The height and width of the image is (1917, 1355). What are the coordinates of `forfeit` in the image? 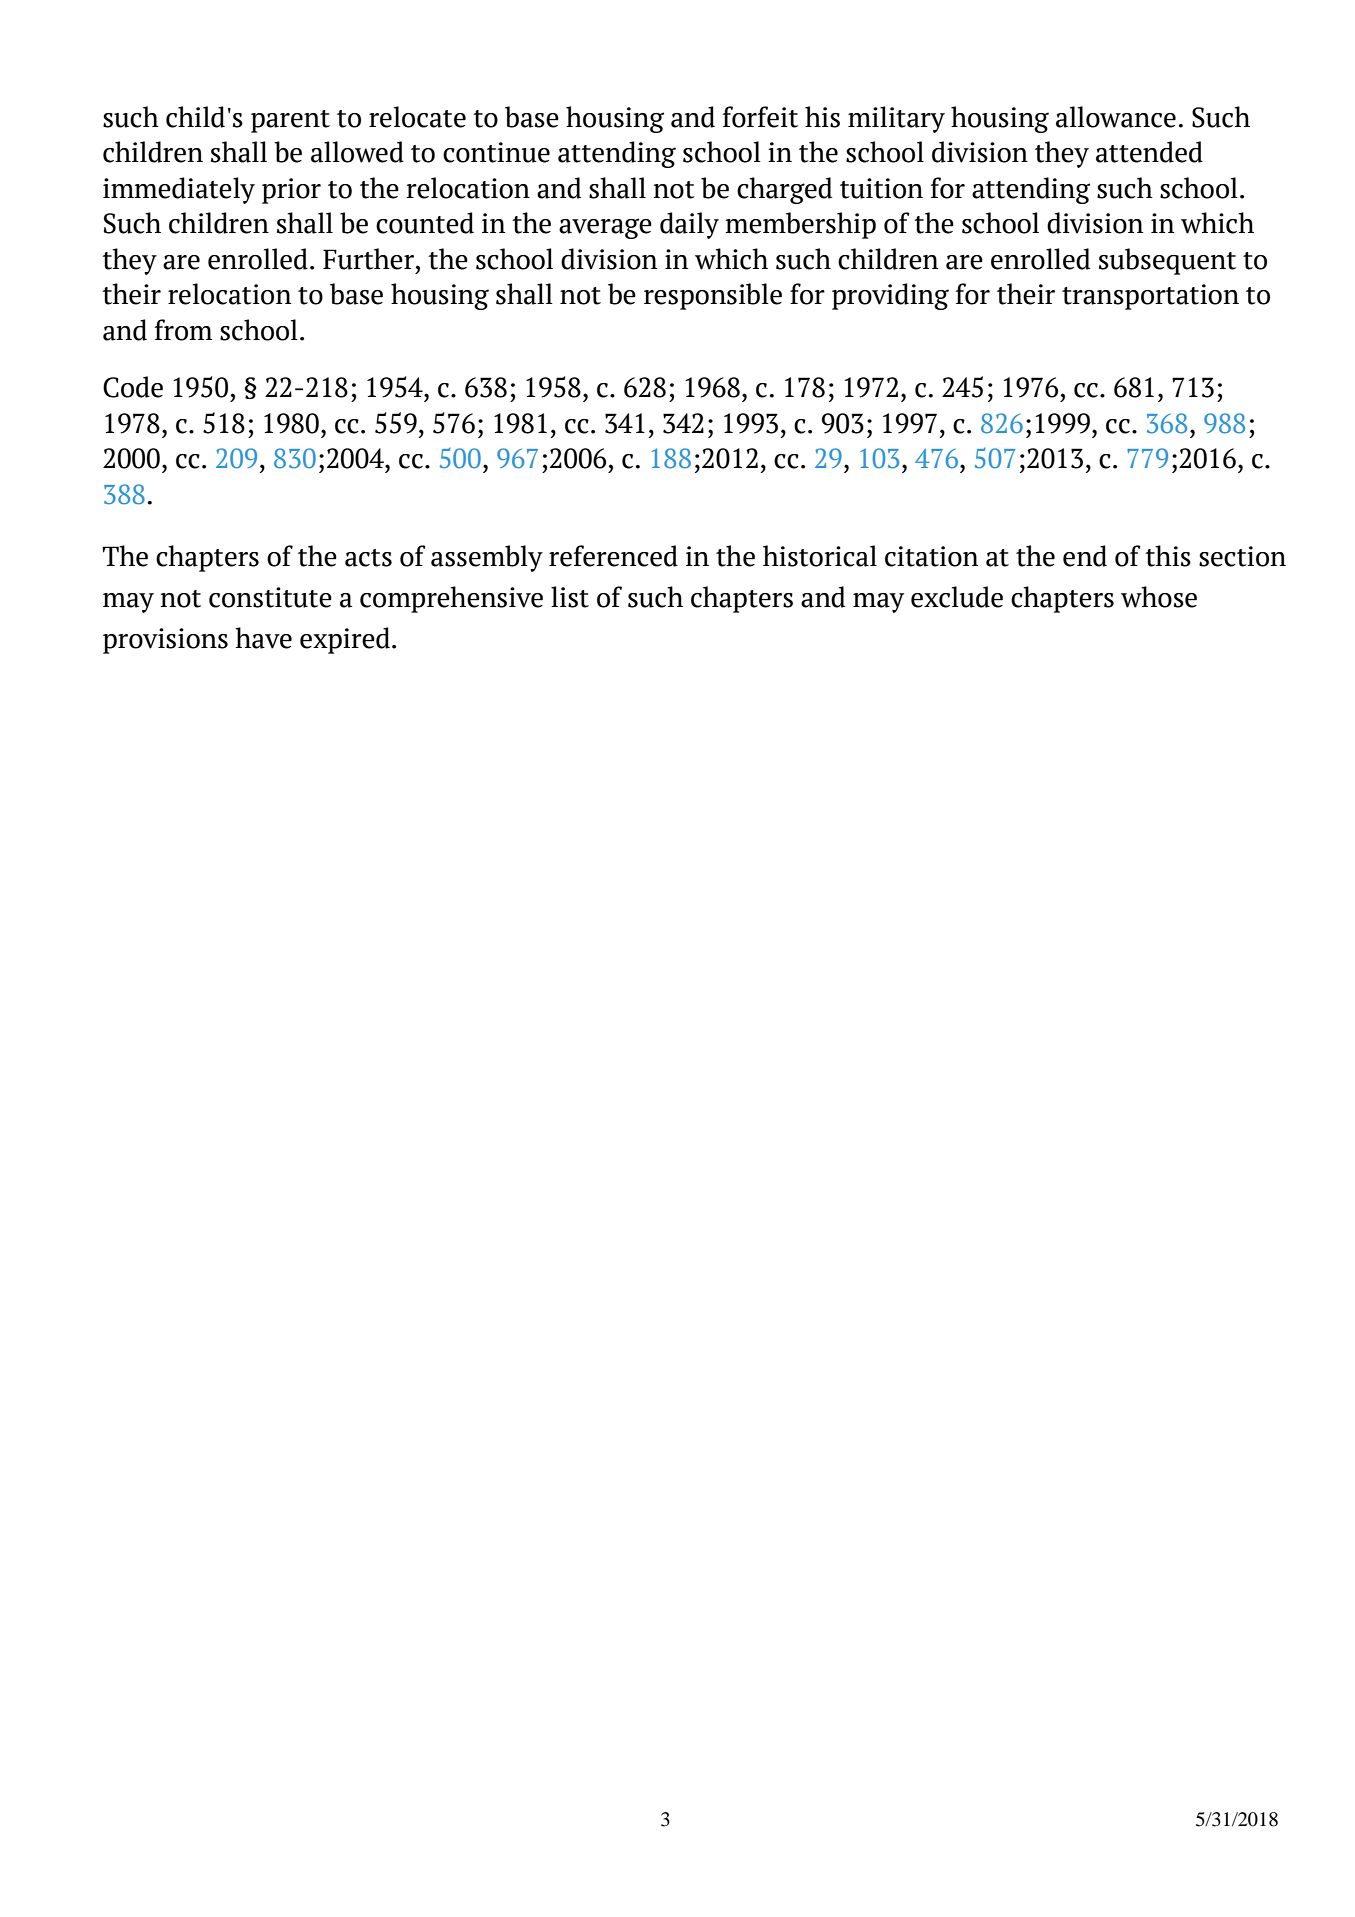 It's located at (760, 117).
